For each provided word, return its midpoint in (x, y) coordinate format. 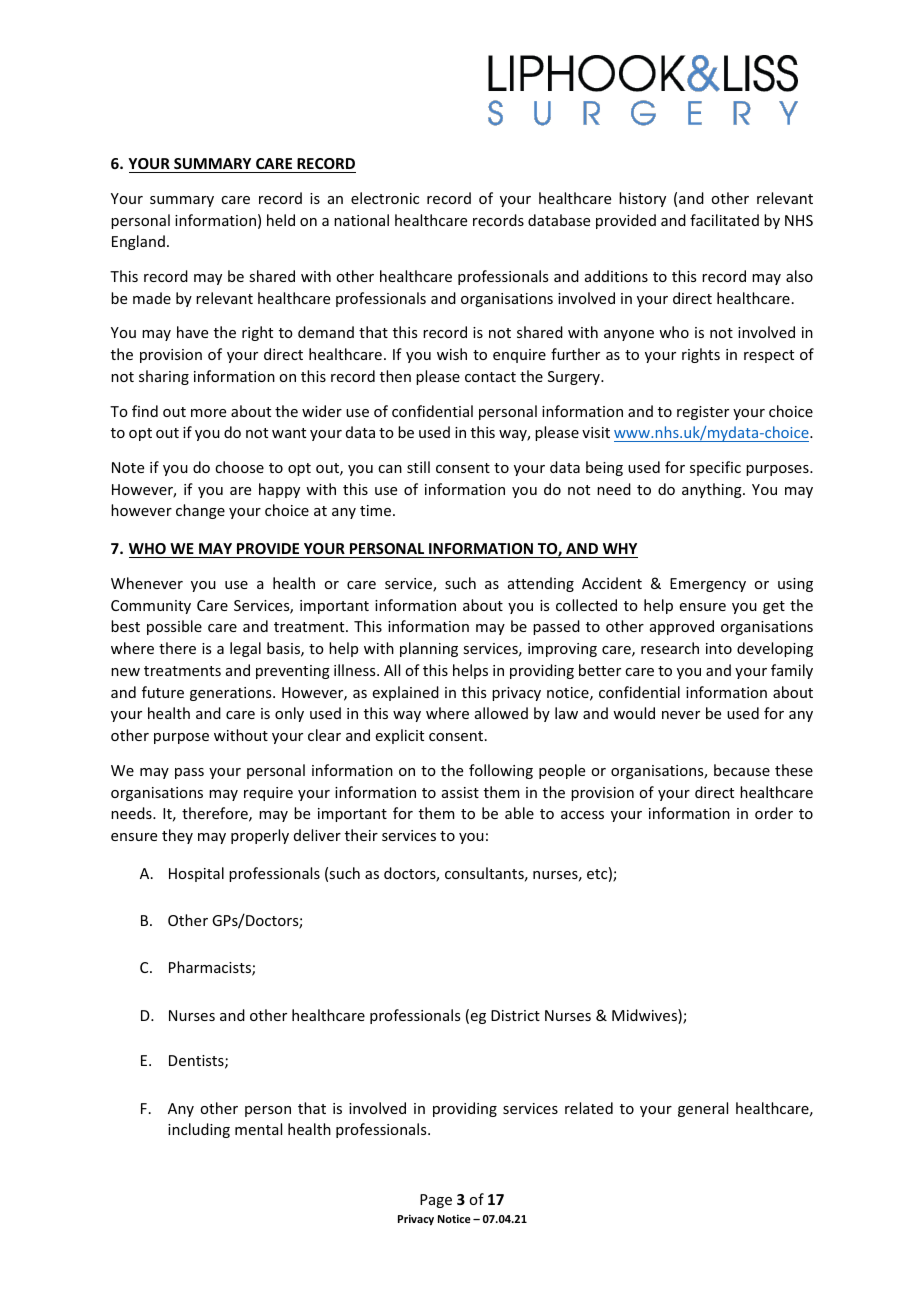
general (703, 1109)
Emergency (708, 585)
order (774, 813)
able (519, 813)
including (199, 1130)
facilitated (724, 220)
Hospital (196, 874)
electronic (385, 198)
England (138, 242)
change (200, 511)
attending (541, 584)
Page (436, 1201)
